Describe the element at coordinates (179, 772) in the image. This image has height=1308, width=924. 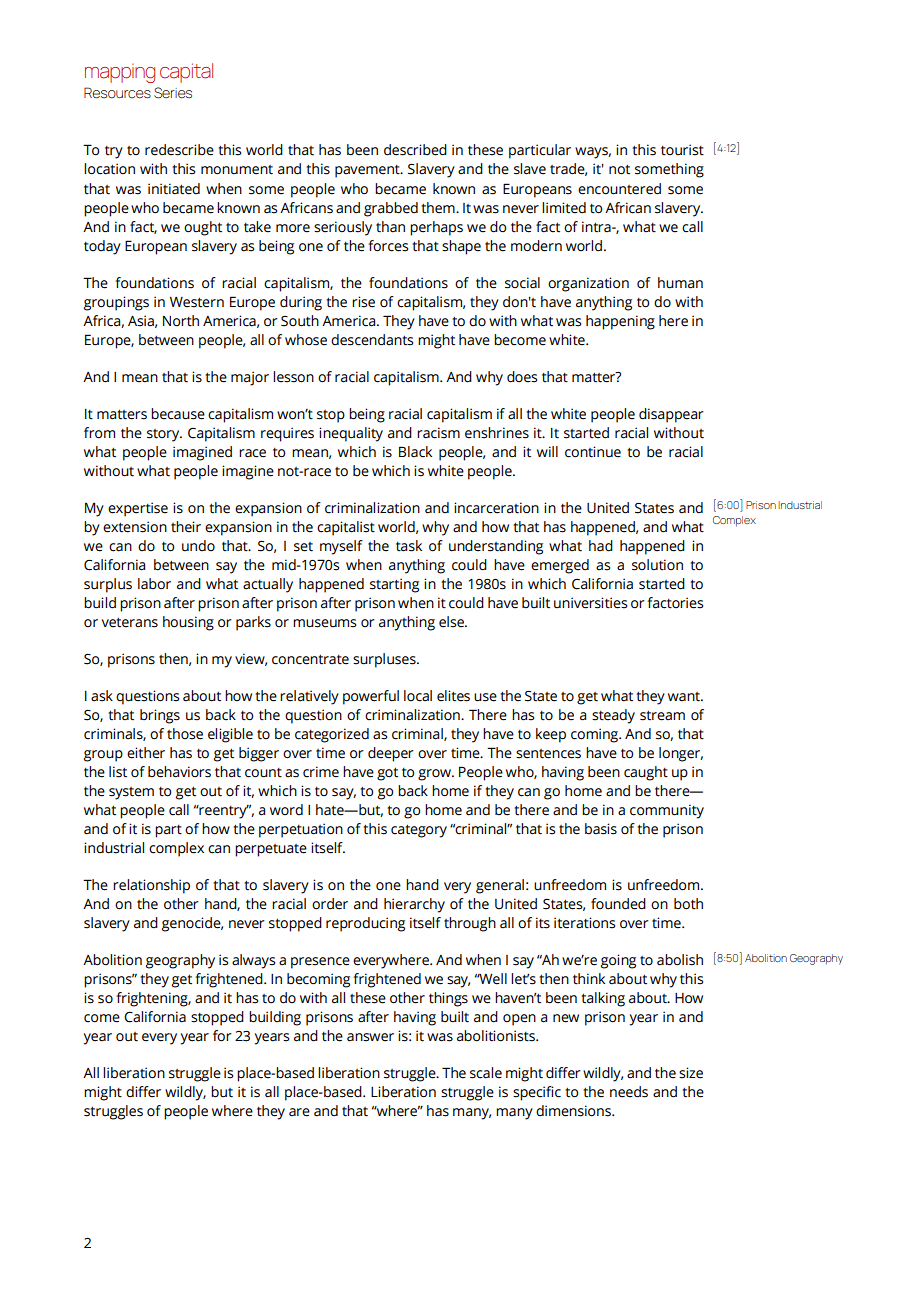
I see `behaviors` at that location.
